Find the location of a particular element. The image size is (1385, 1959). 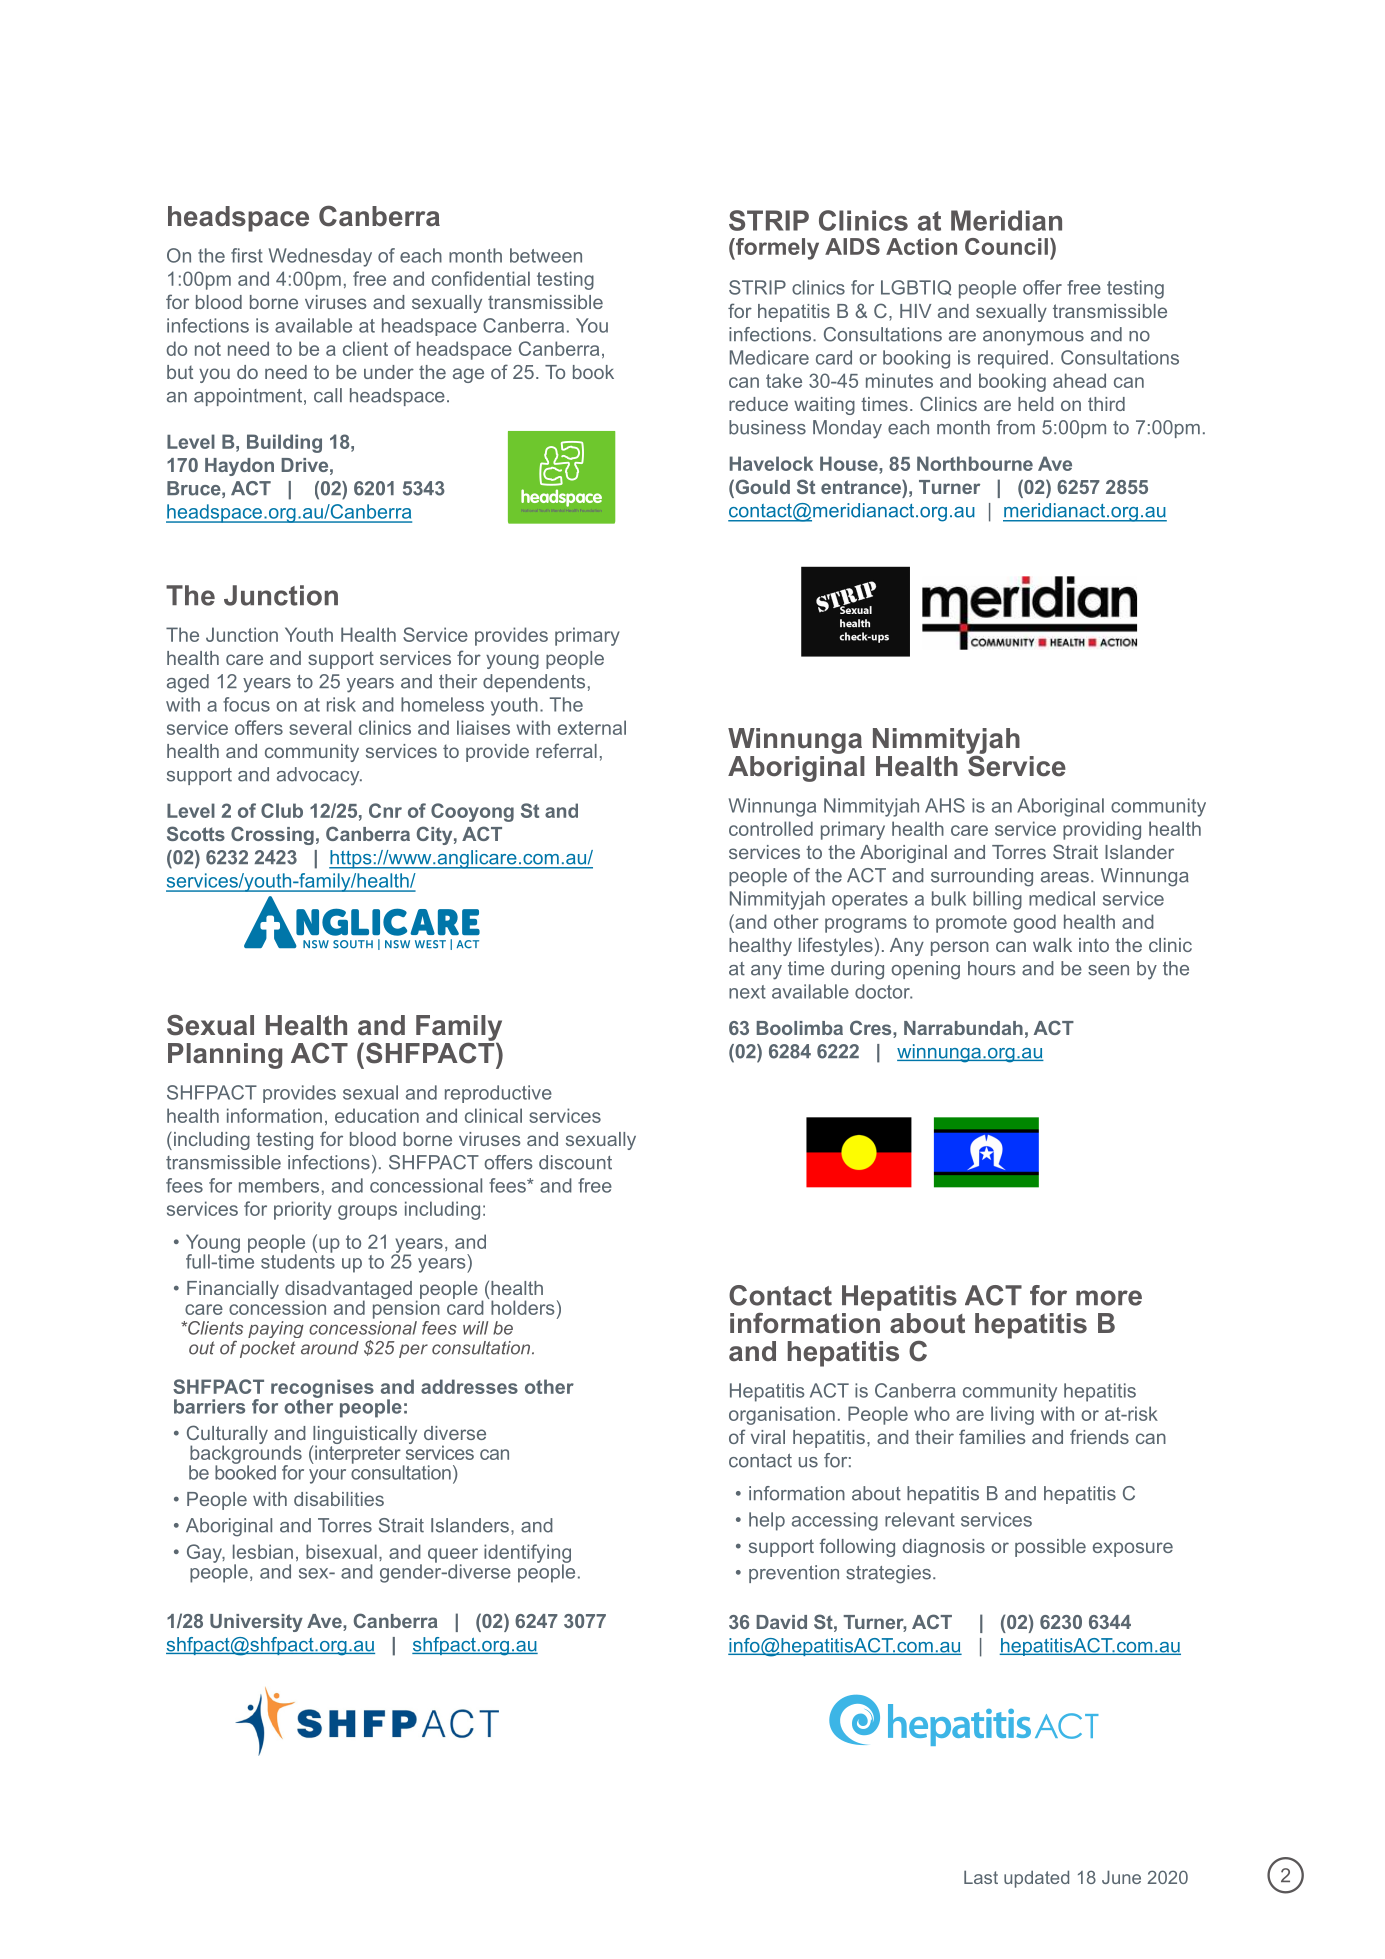

anonymous is located at coordinates (1033, 338).
